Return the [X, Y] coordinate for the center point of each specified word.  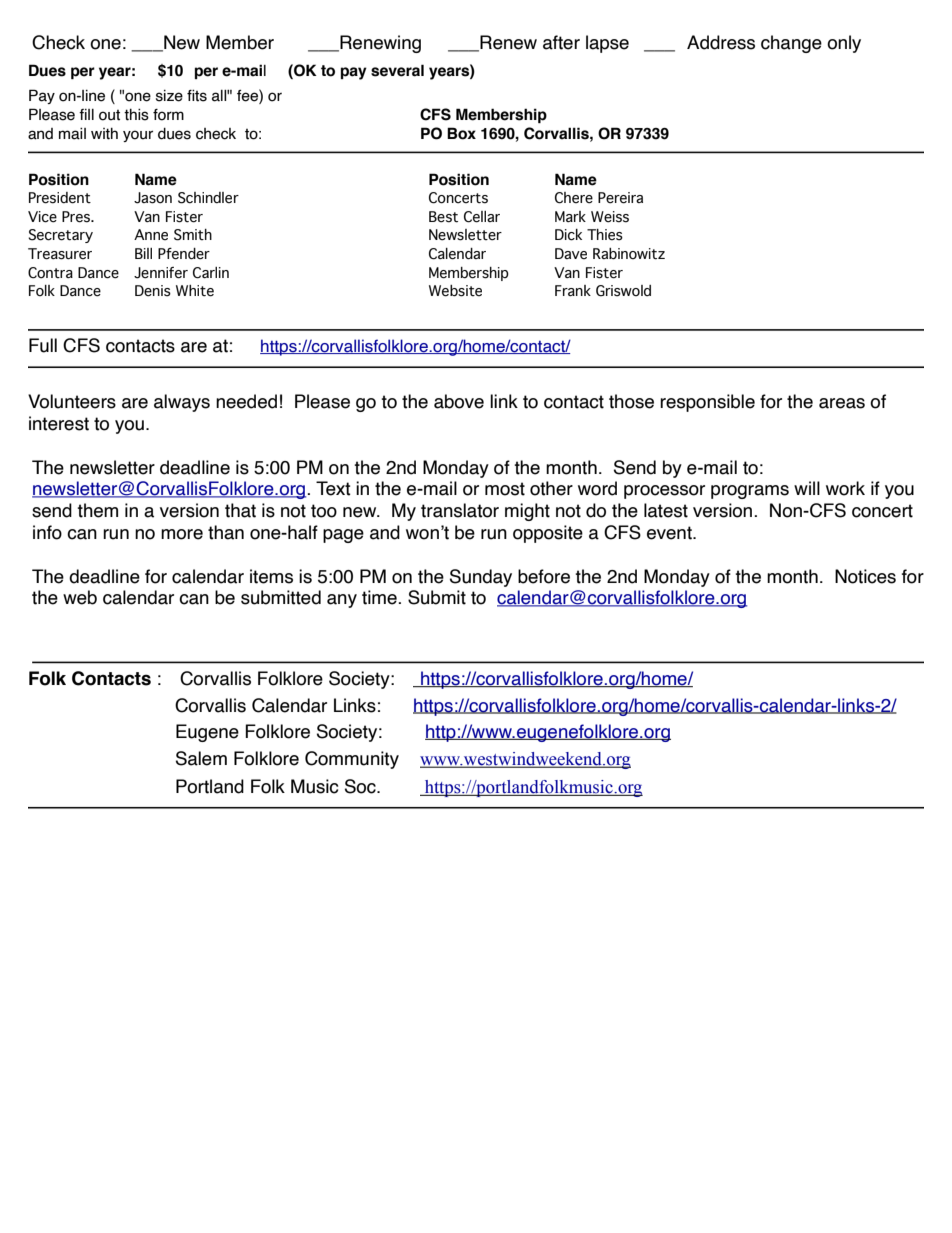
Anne [151, 235]
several [397, 70]
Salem [201, 758]
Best [443, 217]
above [459, 401]
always [182, 403]
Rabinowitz [629, 254]
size [169, 96]
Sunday [481, 578]
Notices [865, 576]
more [182, 534]
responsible [707, 403]
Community [352, 760]
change [791, 44]
